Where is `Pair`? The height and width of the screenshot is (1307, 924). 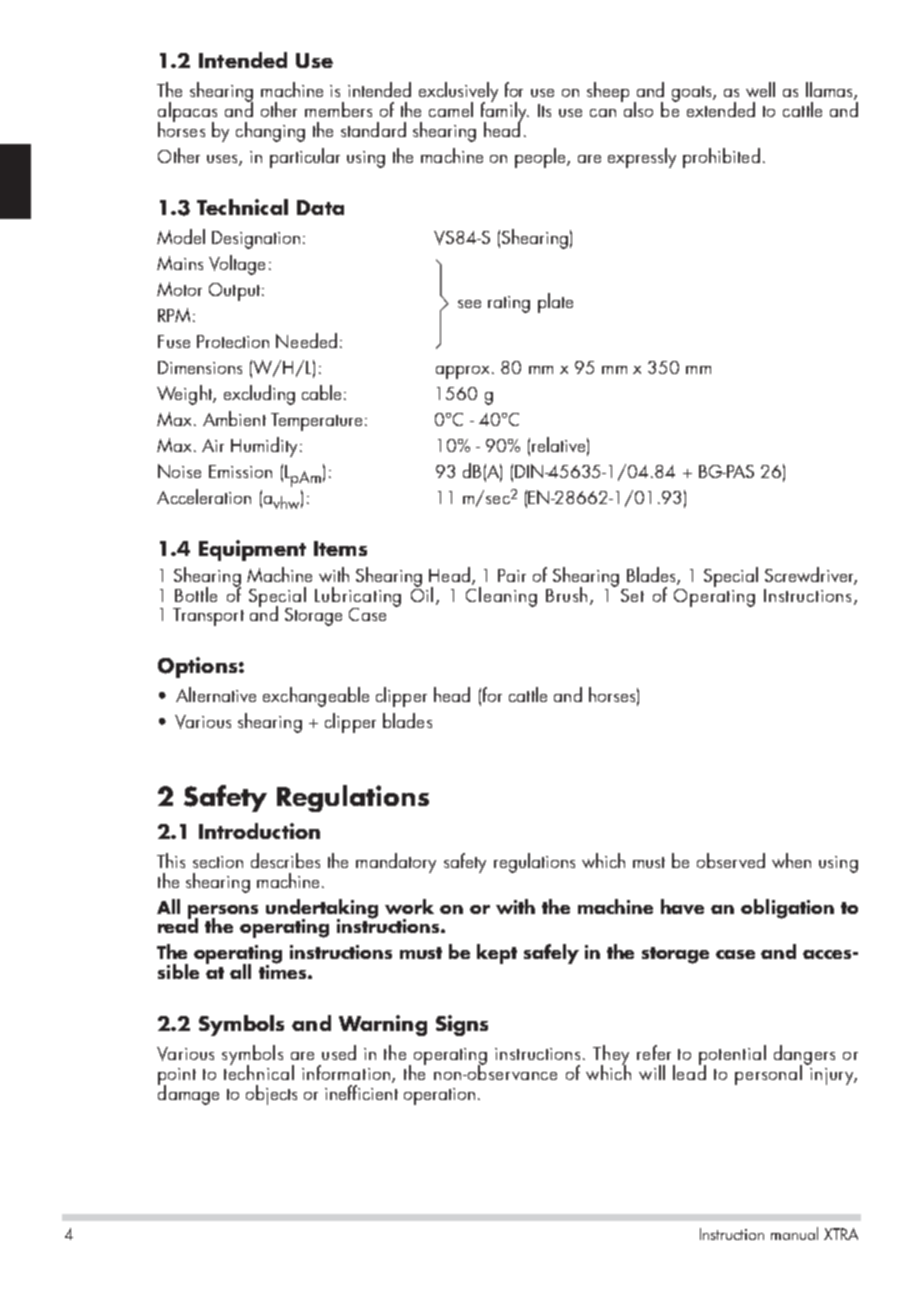
Pair is located at coordinates (512, 575).
